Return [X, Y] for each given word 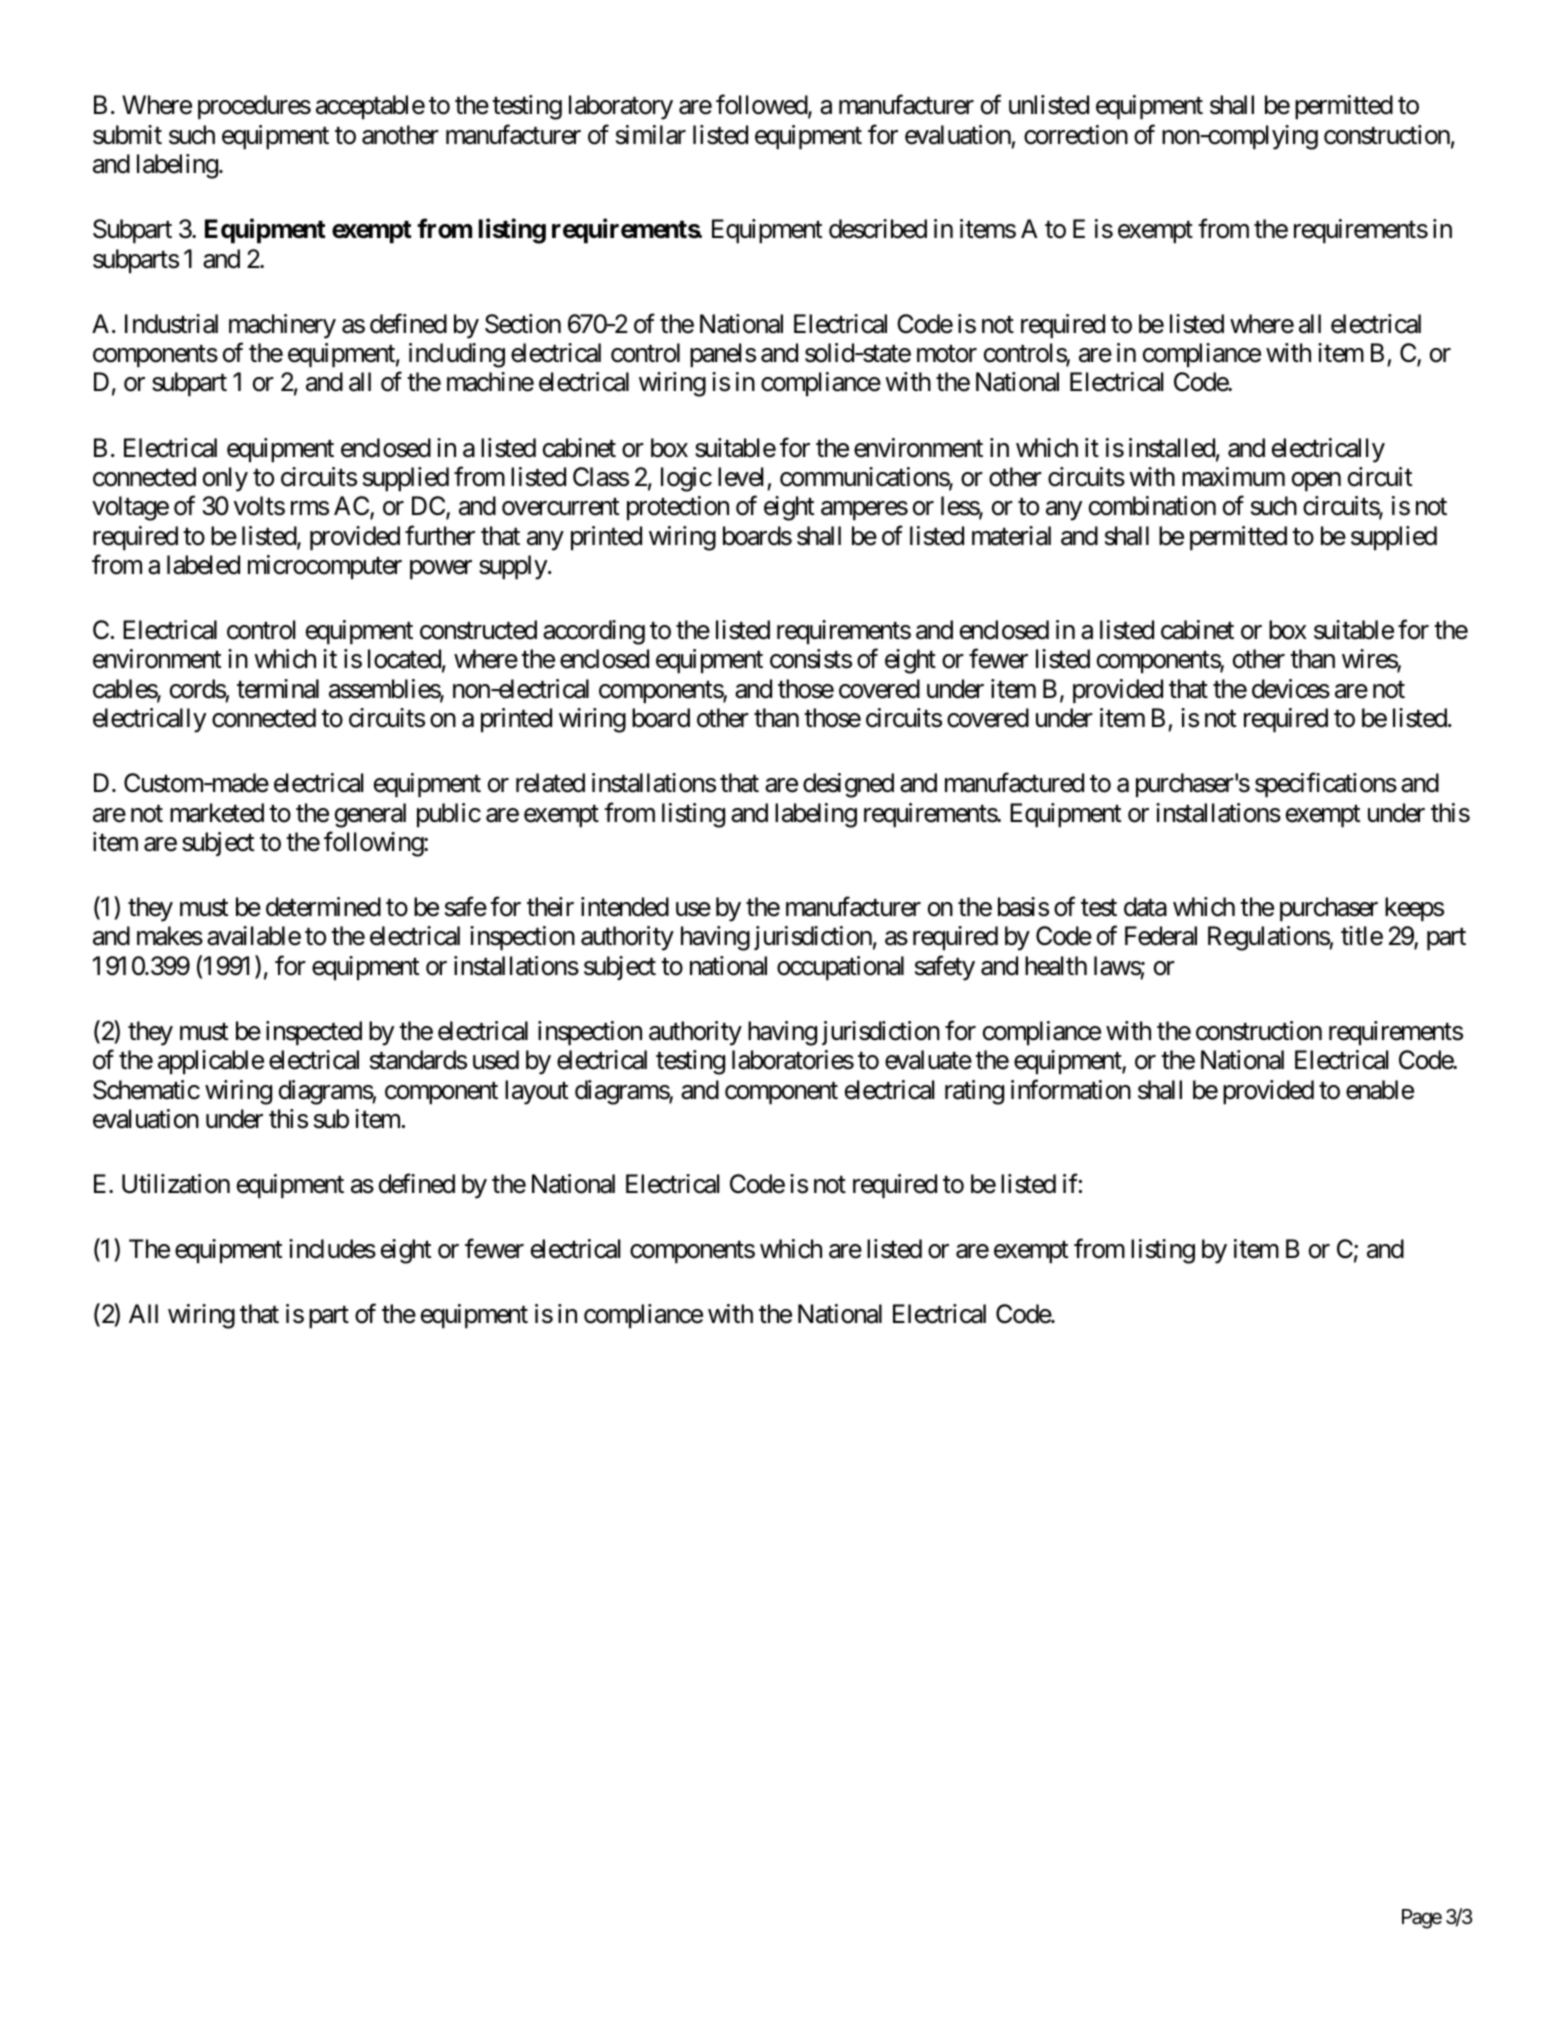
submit [127, 135]
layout [537, 1092]
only [225, 479]
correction [1076, 135]
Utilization [176, 1184]
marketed [217, 813]
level [741, 477]
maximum [1233, 477]
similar [651, 135]
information [1071, 1089]
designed [848, 785]
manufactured [1014, 783]
